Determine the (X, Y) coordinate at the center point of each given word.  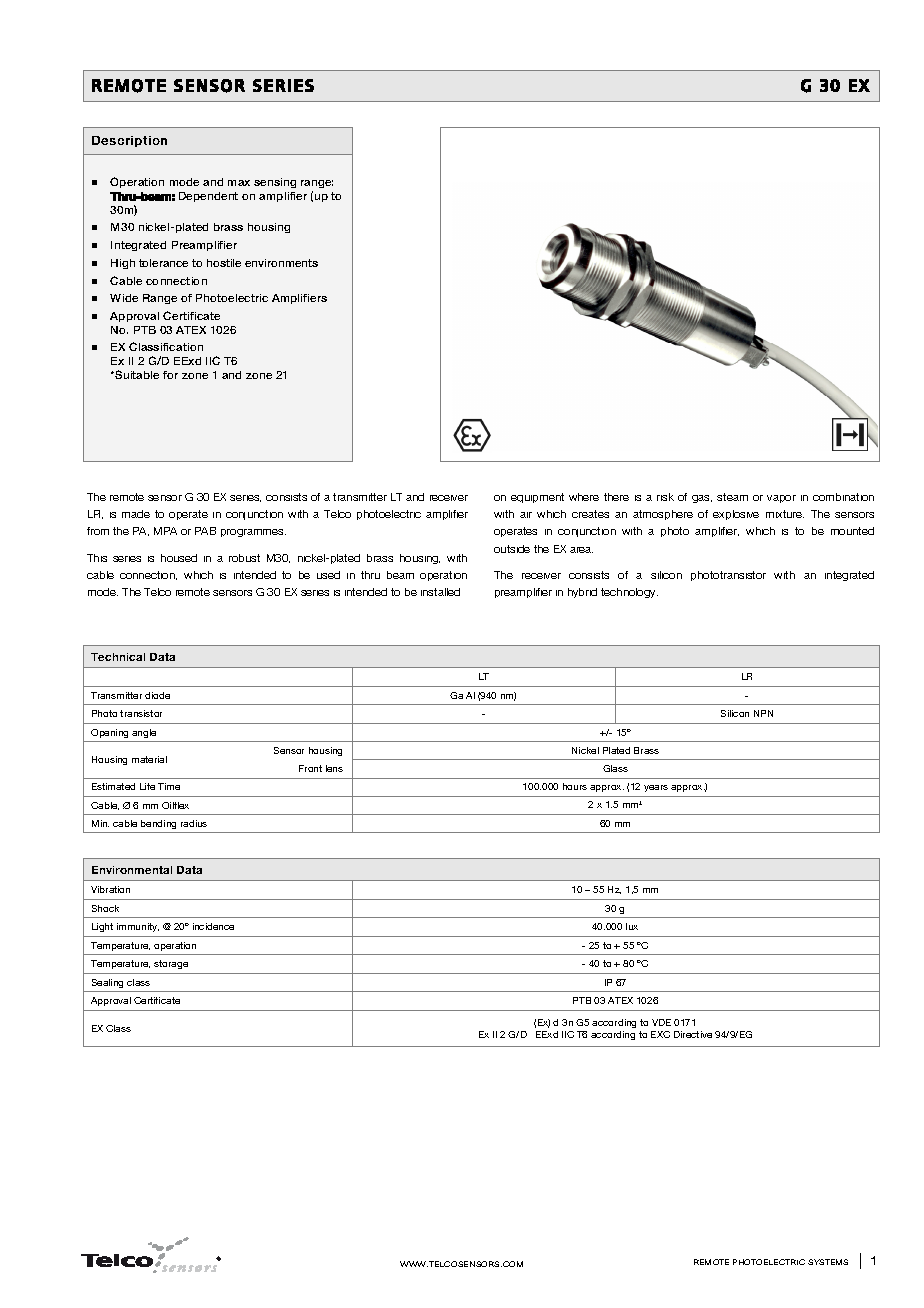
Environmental (132, 870)
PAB (205, 531)
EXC (660, 1034)
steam (732, 497)
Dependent (208, 197)
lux (632, 926)
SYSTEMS (828, 1262)
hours (575, 786)
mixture (785, 514)
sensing (275, 183)
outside (512, 549)
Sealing (107, 983)
